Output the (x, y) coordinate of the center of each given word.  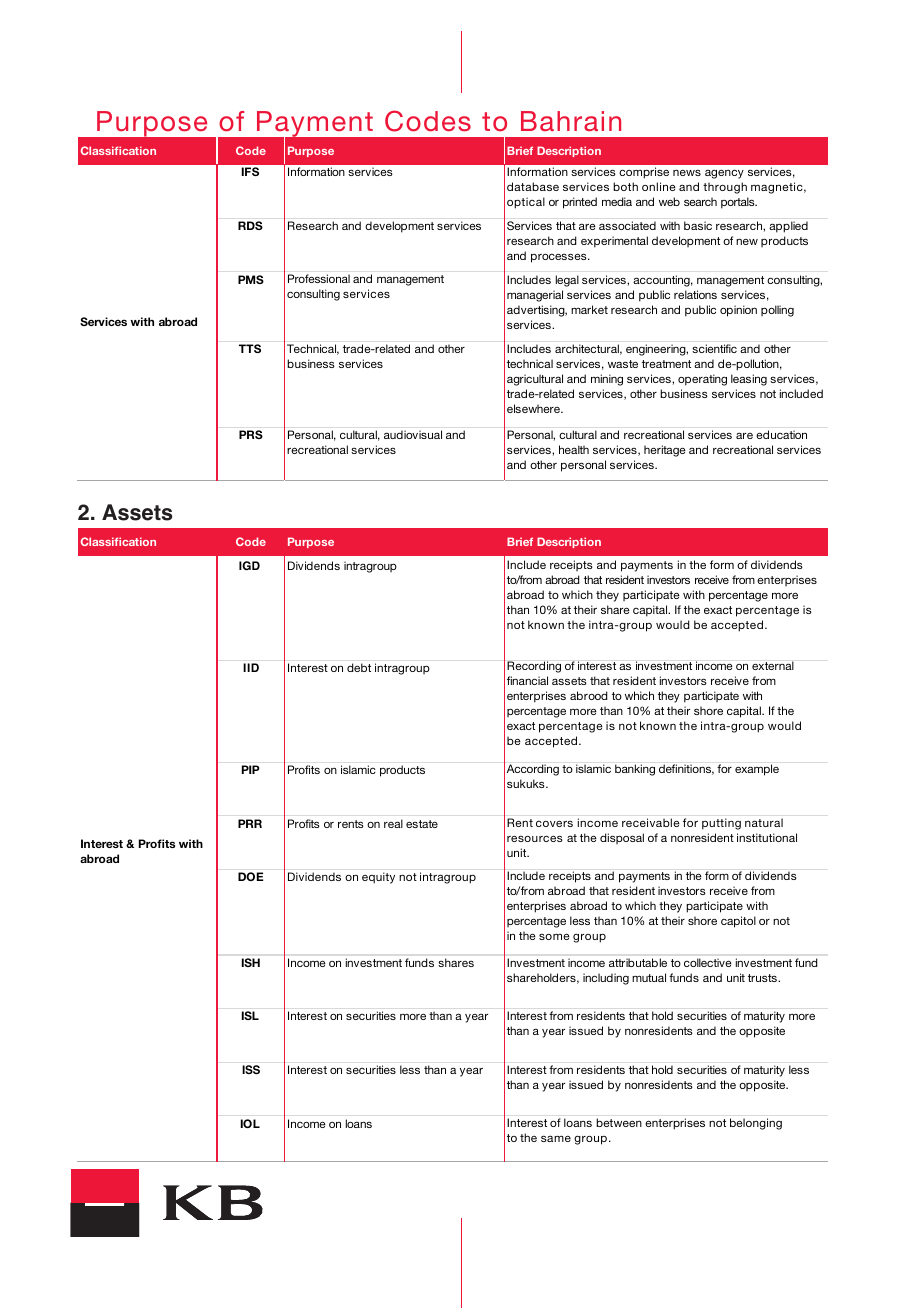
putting (721, 824)
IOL (250, 1123)
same (556, 1138)
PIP (251, 769)
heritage (665, 451)
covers (554, 823)
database (533, 186)
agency (724, 174)
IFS (250, 171)
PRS (251, 434)
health (574, 449)
